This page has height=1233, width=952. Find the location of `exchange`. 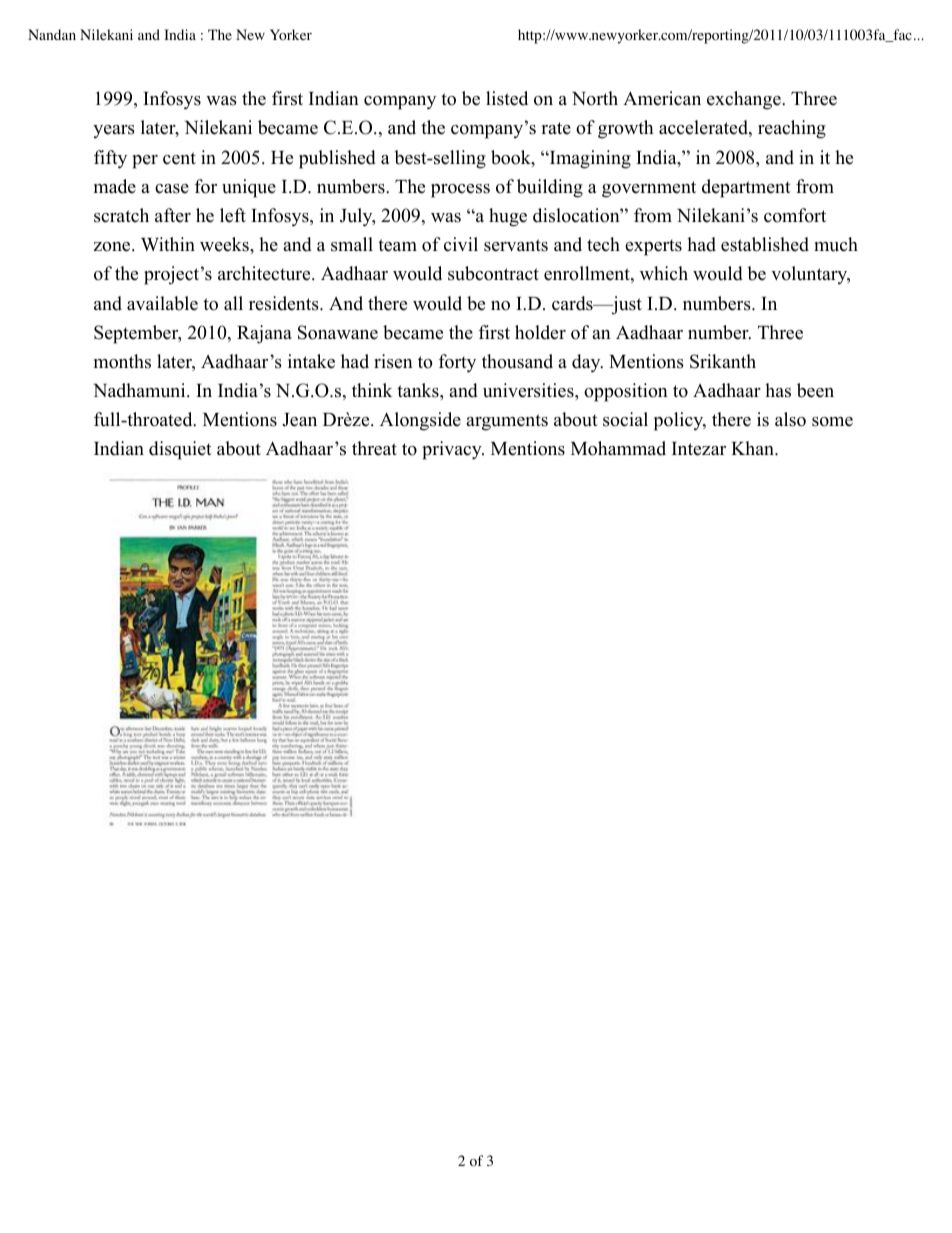

exchange is located at coordinates (745, 100).
